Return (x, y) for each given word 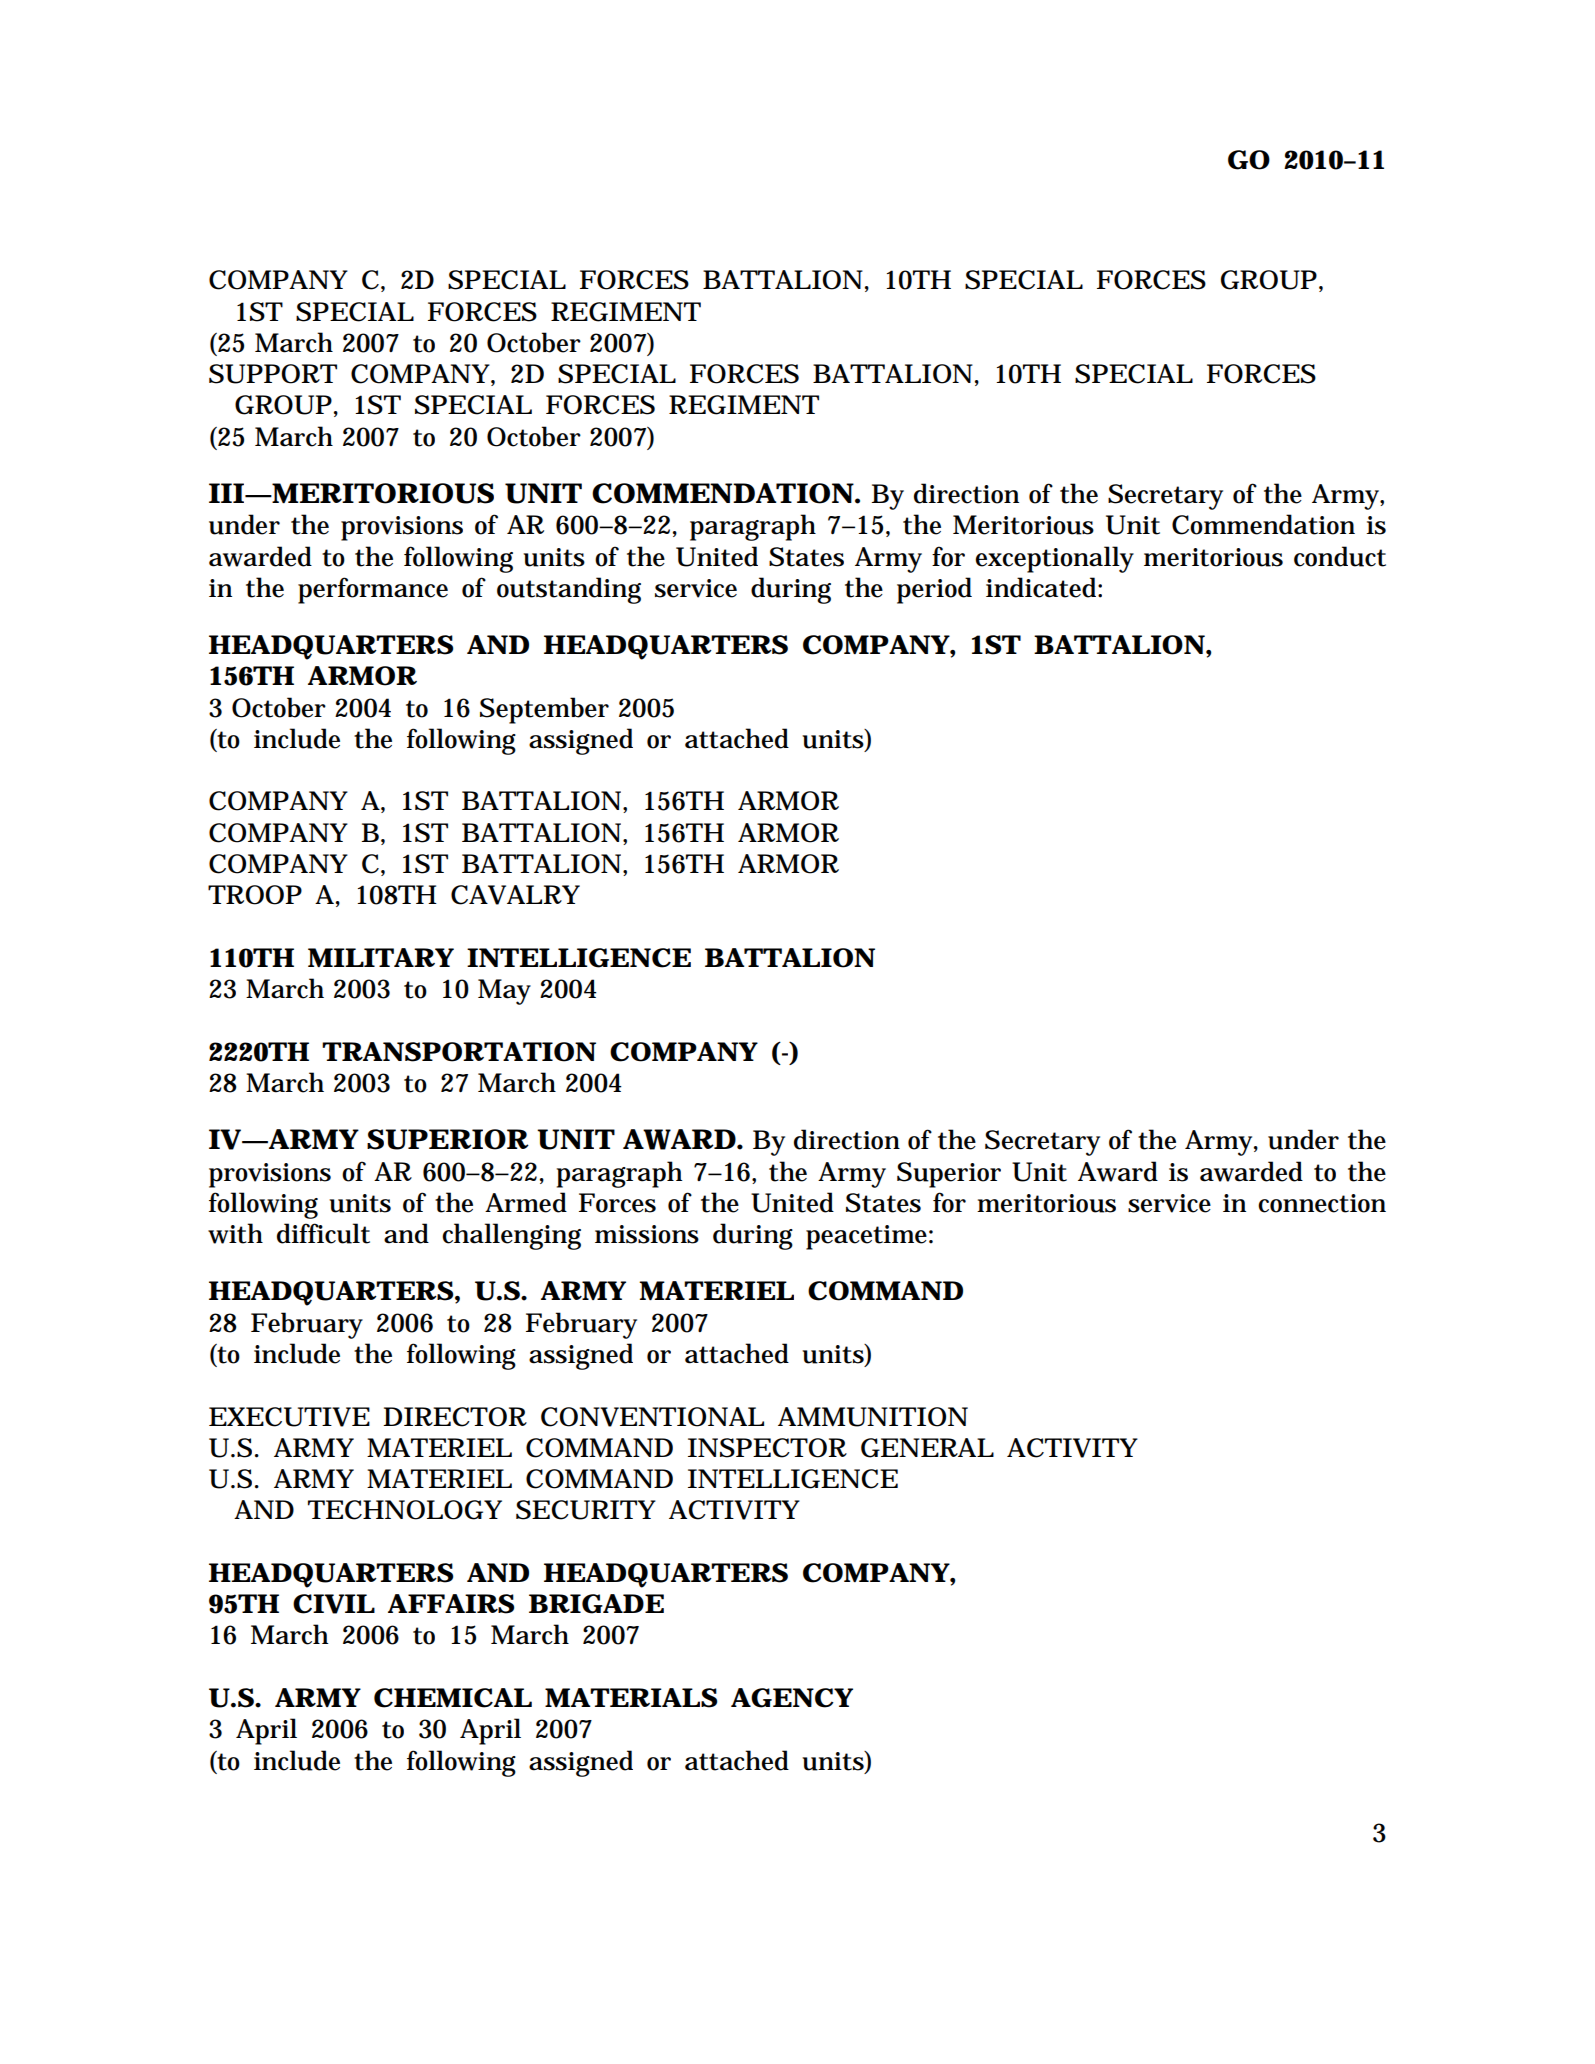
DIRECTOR (455, 1417)
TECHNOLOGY (405, 1510)
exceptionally (1054, 559)
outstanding (569, 590)
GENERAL (927, 1448)
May (504, 992)
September (544, 710)
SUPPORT (273, 374)
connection (1322, 1203)
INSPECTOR (767, 1448)
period (934, 590)
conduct (1340, 556)
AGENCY (792, 1698)
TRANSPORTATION (459, 1052)
